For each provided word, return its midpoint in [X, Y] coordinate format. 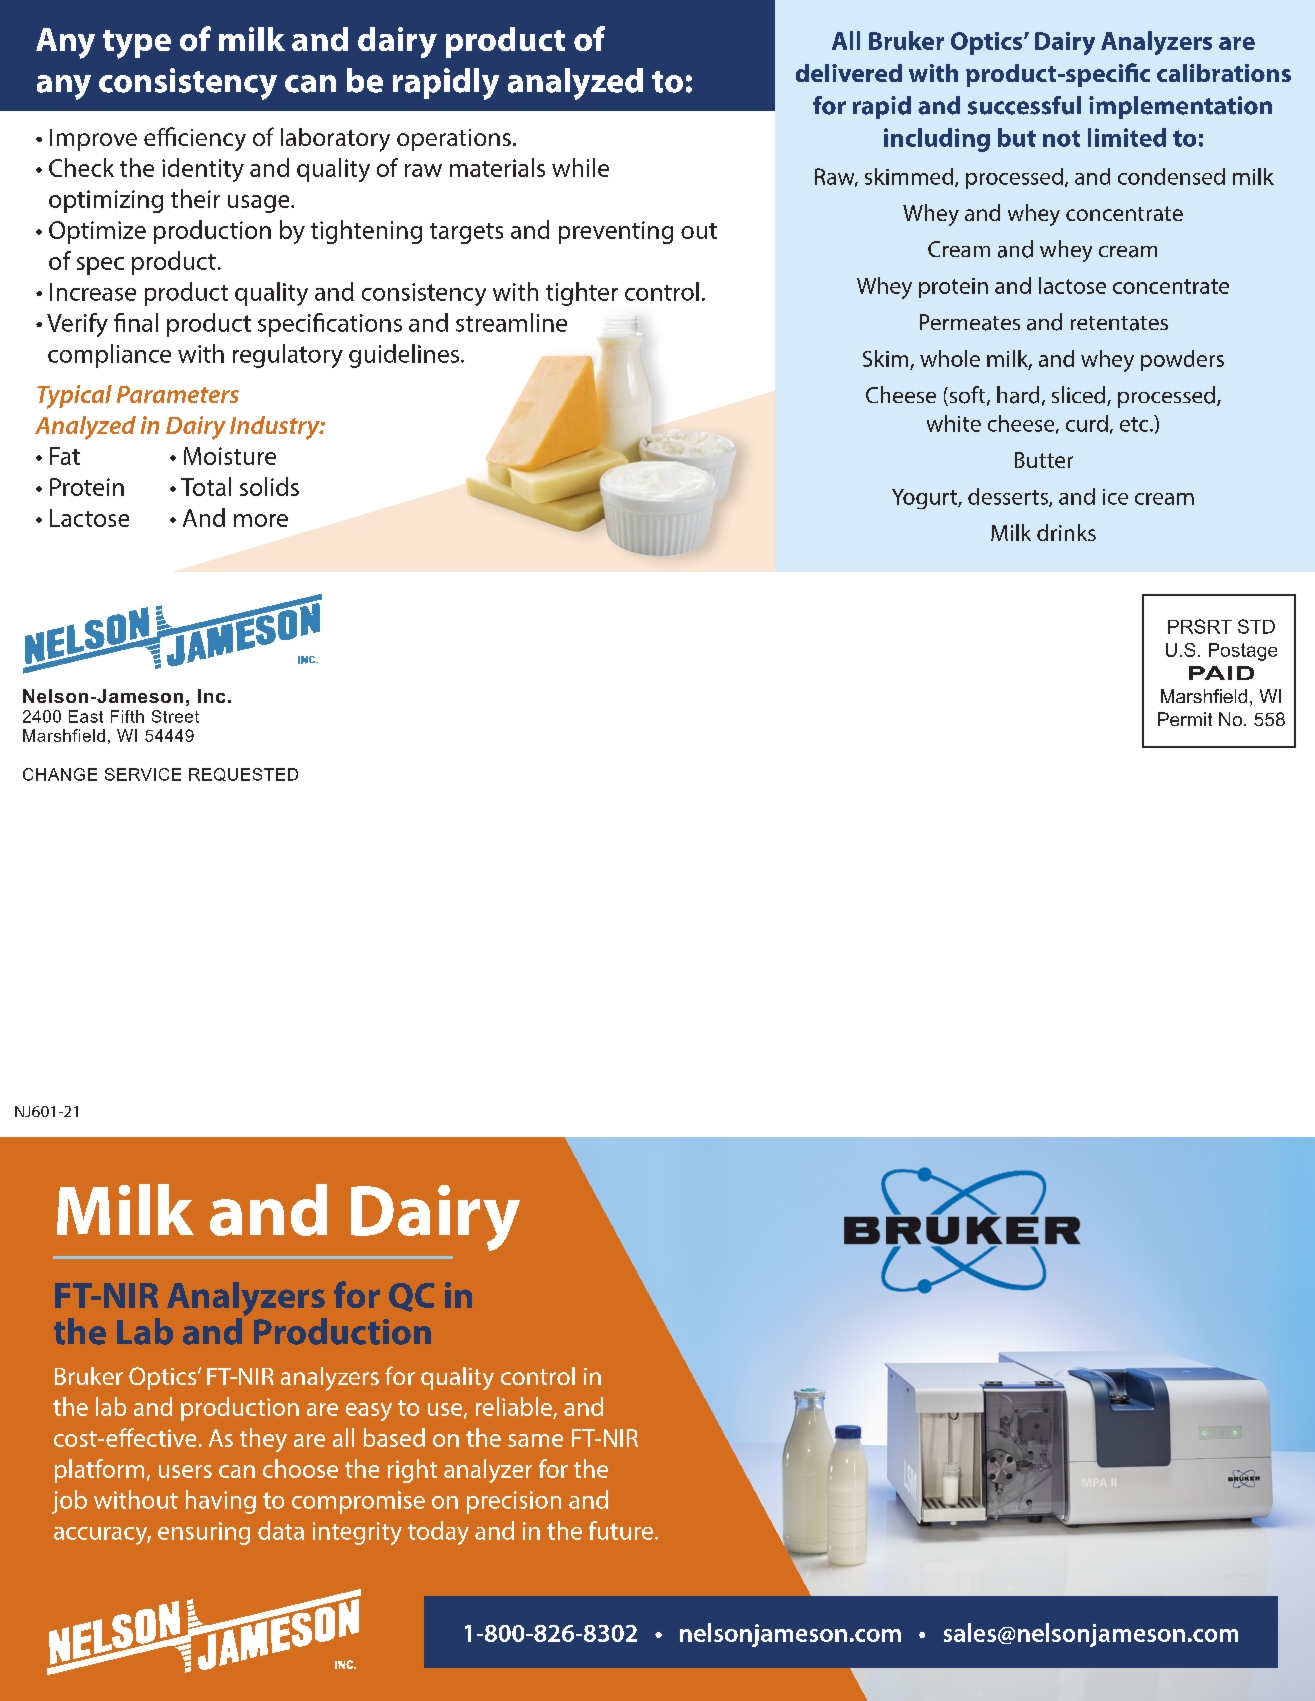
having [221, 1502]
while [580, 167]
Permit [1185, 719]
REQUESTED [243, 774]
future [621, 1530]
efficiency [195, 139]
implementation [1180, 107]
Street [175, 716]
